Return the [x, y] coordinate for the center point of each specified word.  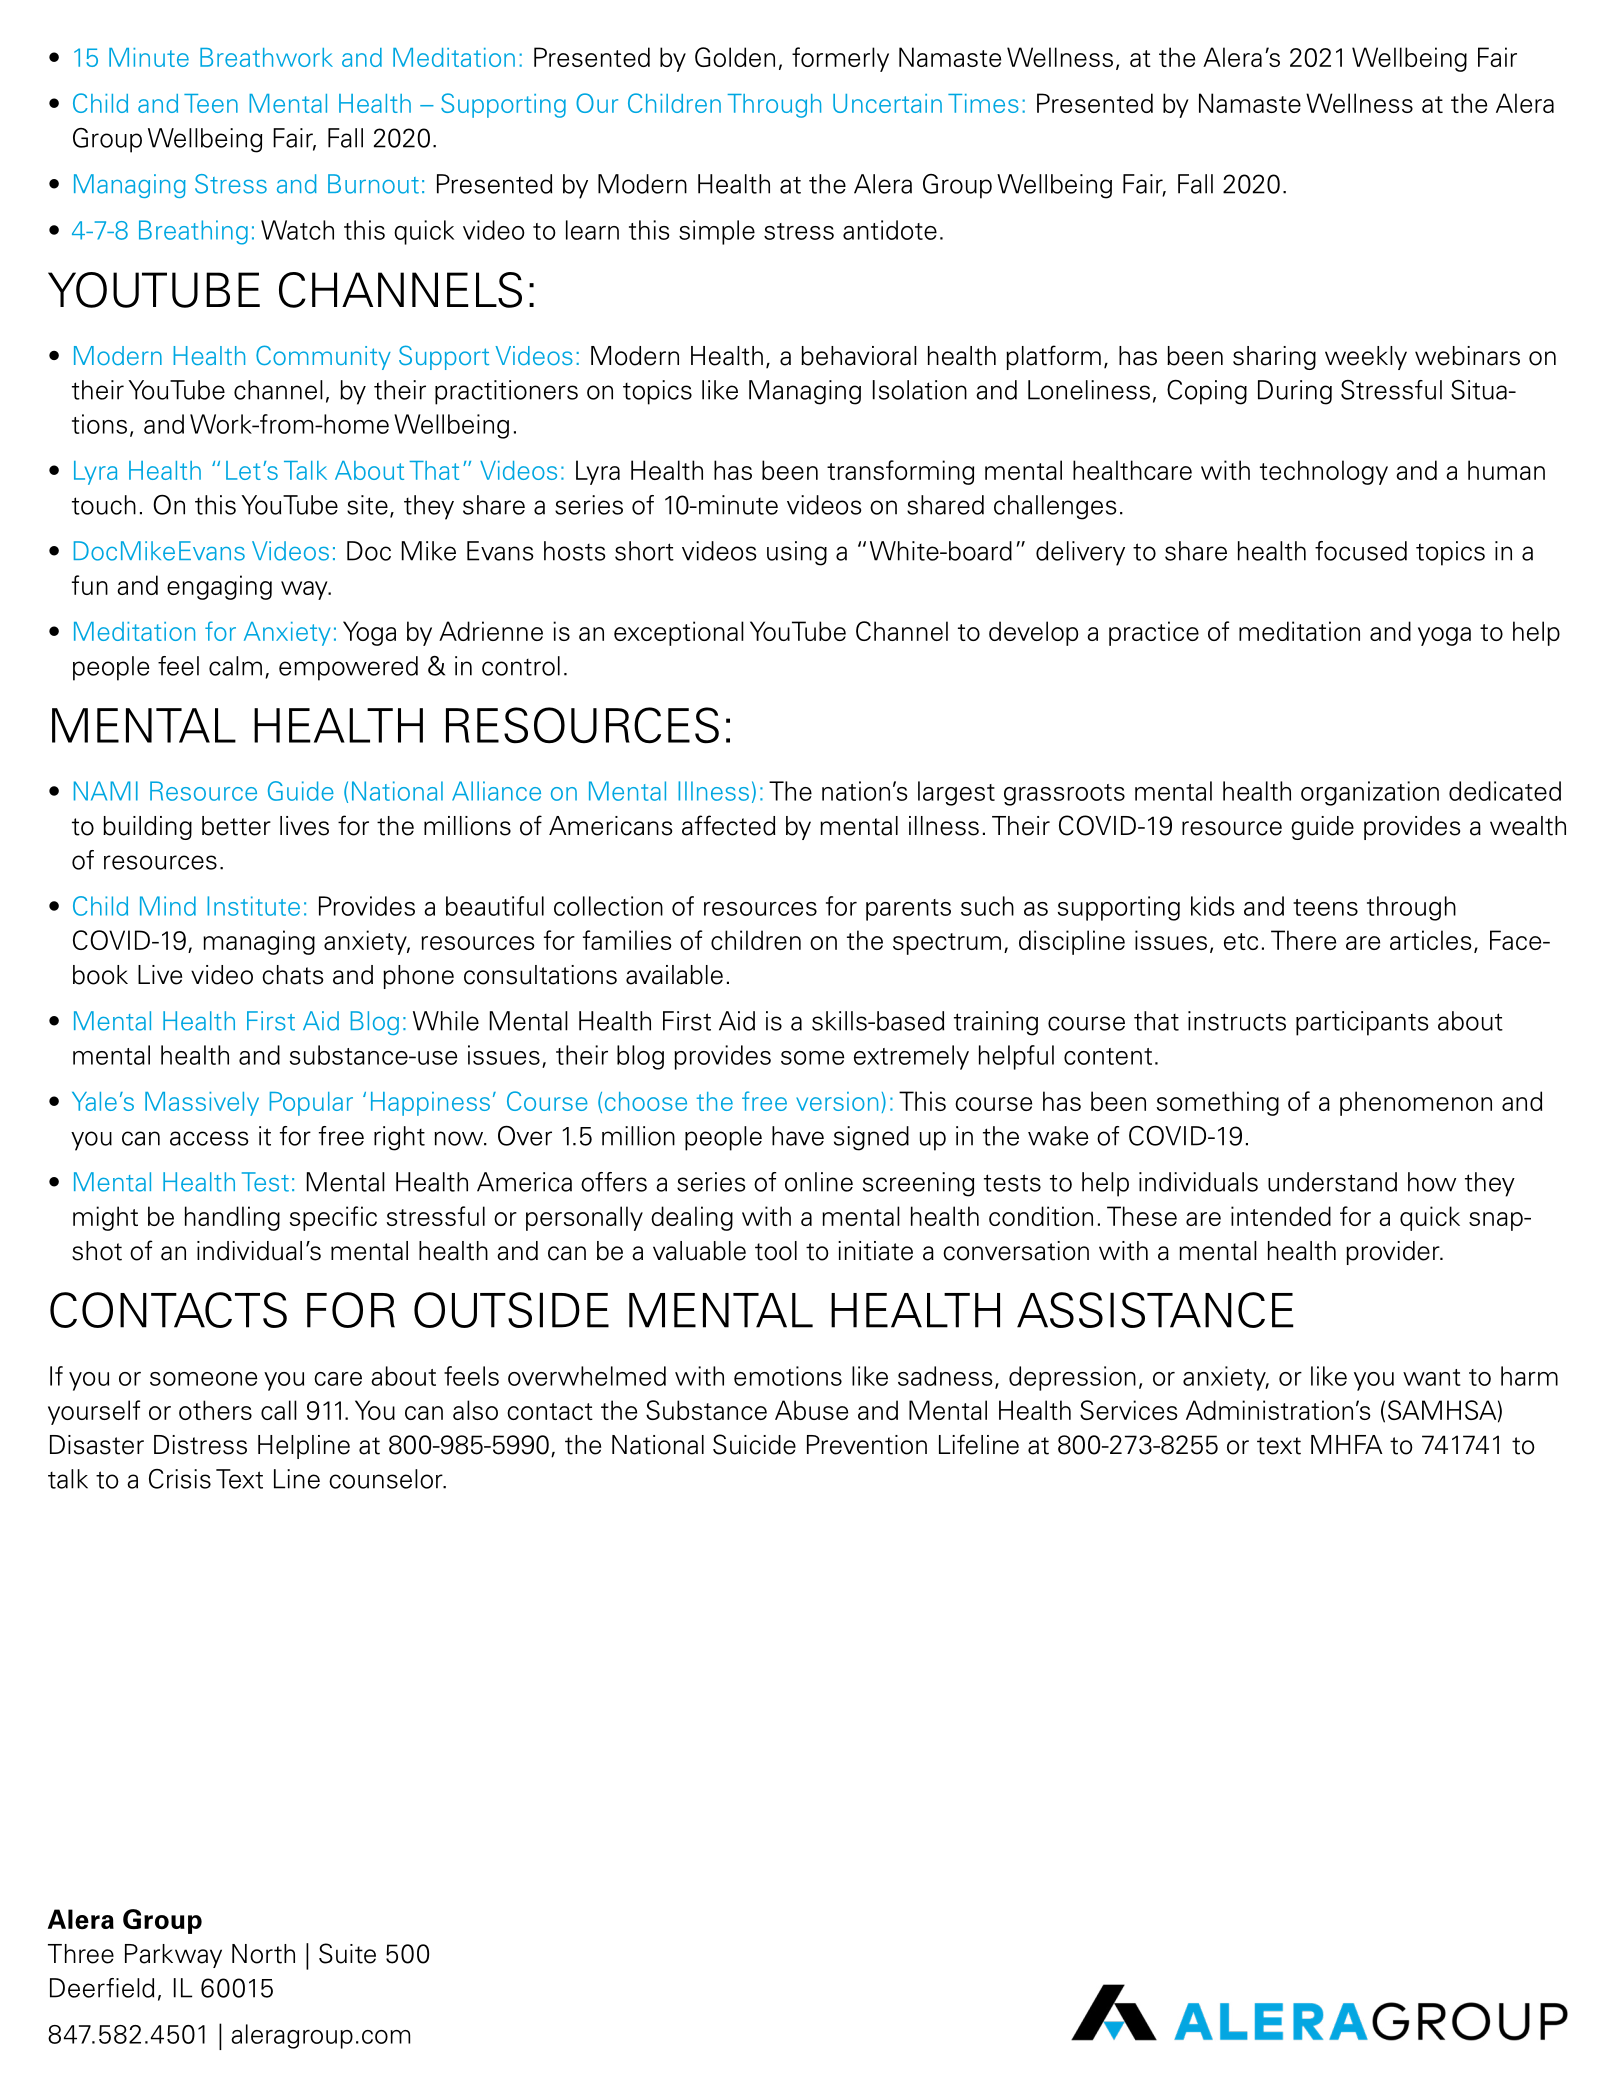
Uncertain [887, 103]
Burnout [373, 184]
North [263, 1954]
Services [1129, 1410]
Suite [347, 1953]
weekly [1366, 358]
